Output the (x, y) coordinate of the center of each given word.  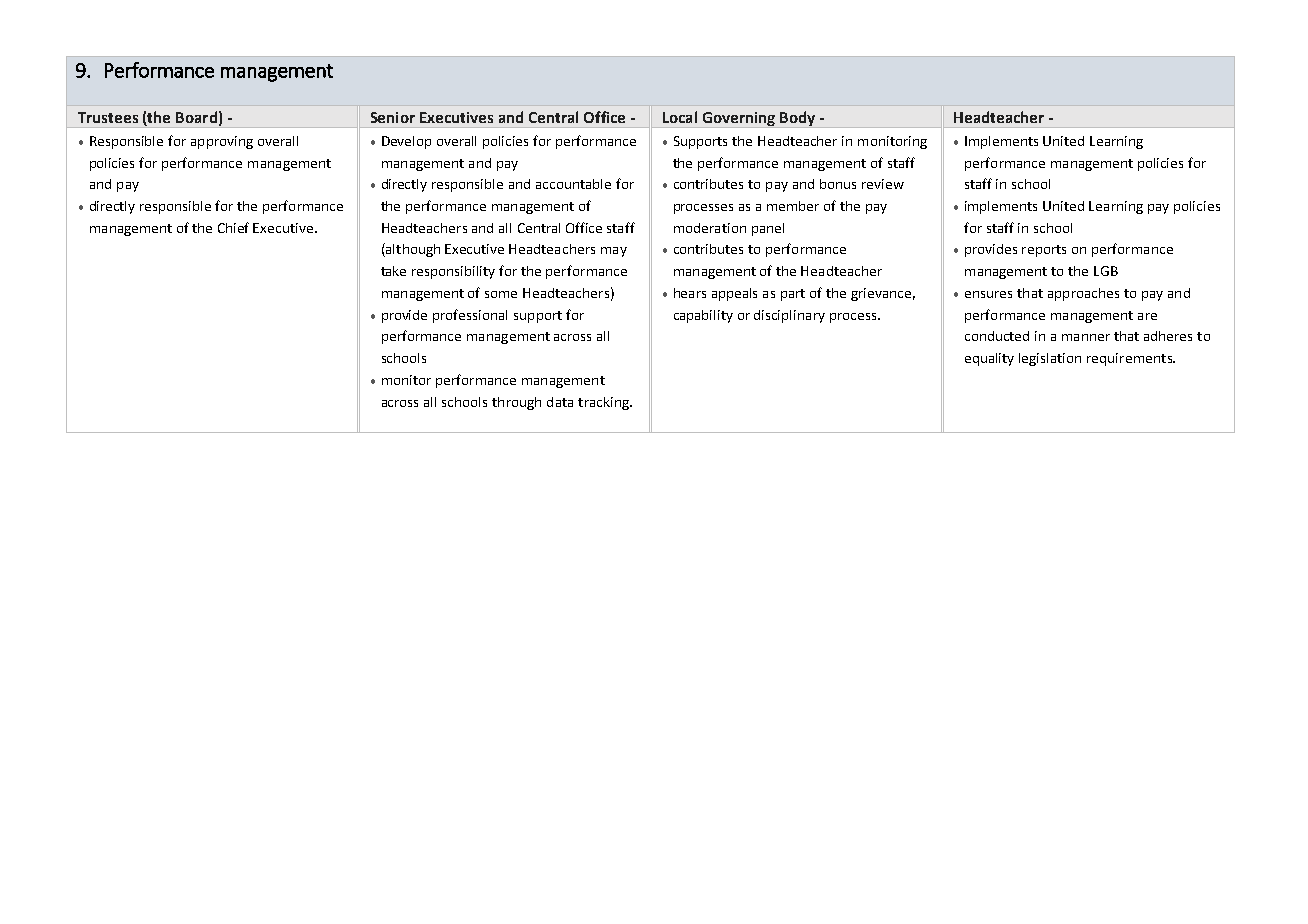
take (393, 271)
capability (703, 316)
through (516, 403)
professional (470, 316)
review (883, 184)
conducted (997, 336)
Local (680, 117)
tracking (604, 403)
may (614, 252)
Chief (233, 227)
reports (1044, 251)
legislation (1050, 359)
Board (196, 117)
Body (797, 119)
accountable (573, 184)
